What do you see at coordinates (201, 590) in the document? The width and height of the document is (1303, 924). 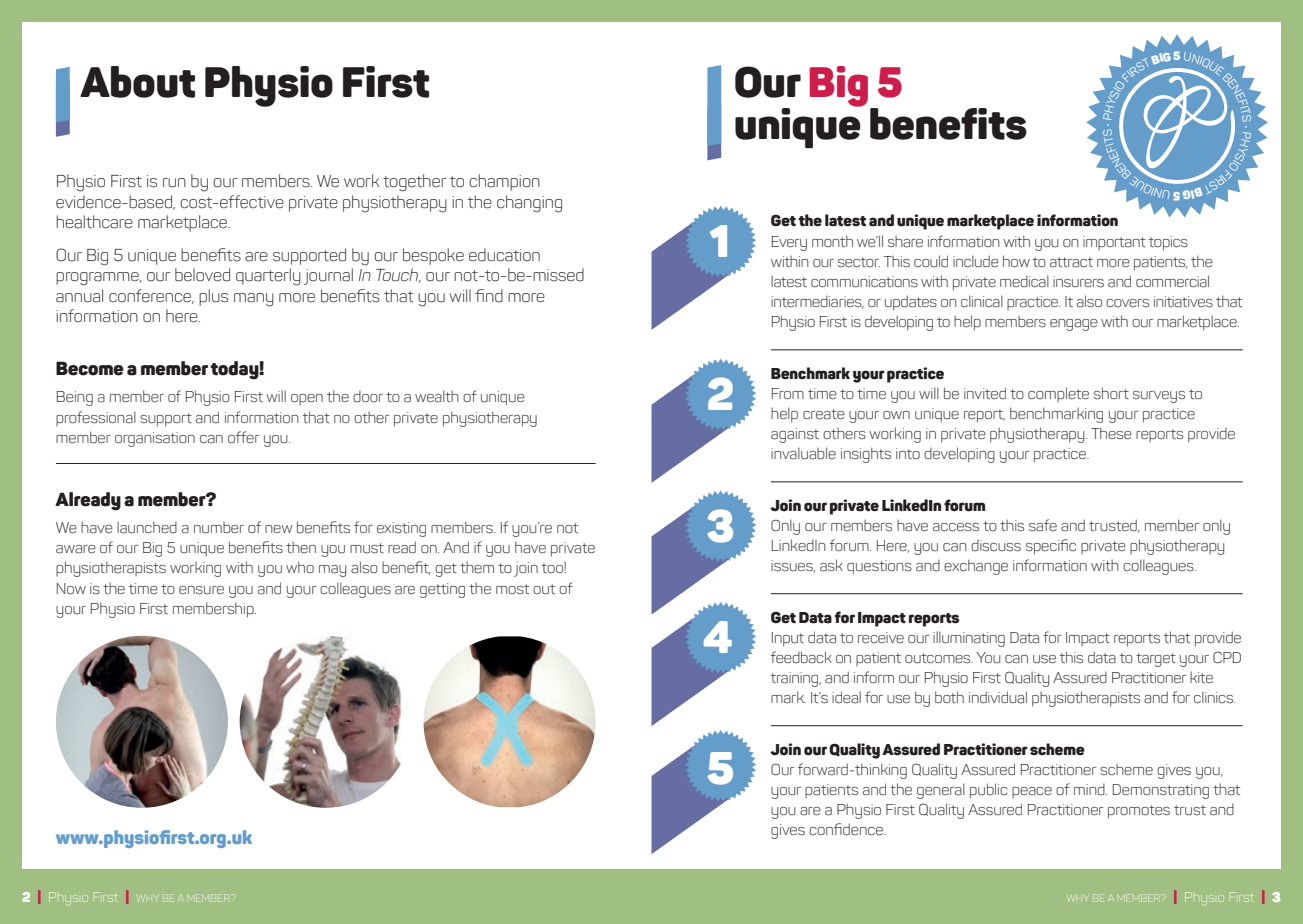 I see `ensure` at bounding box center [201, 590].
